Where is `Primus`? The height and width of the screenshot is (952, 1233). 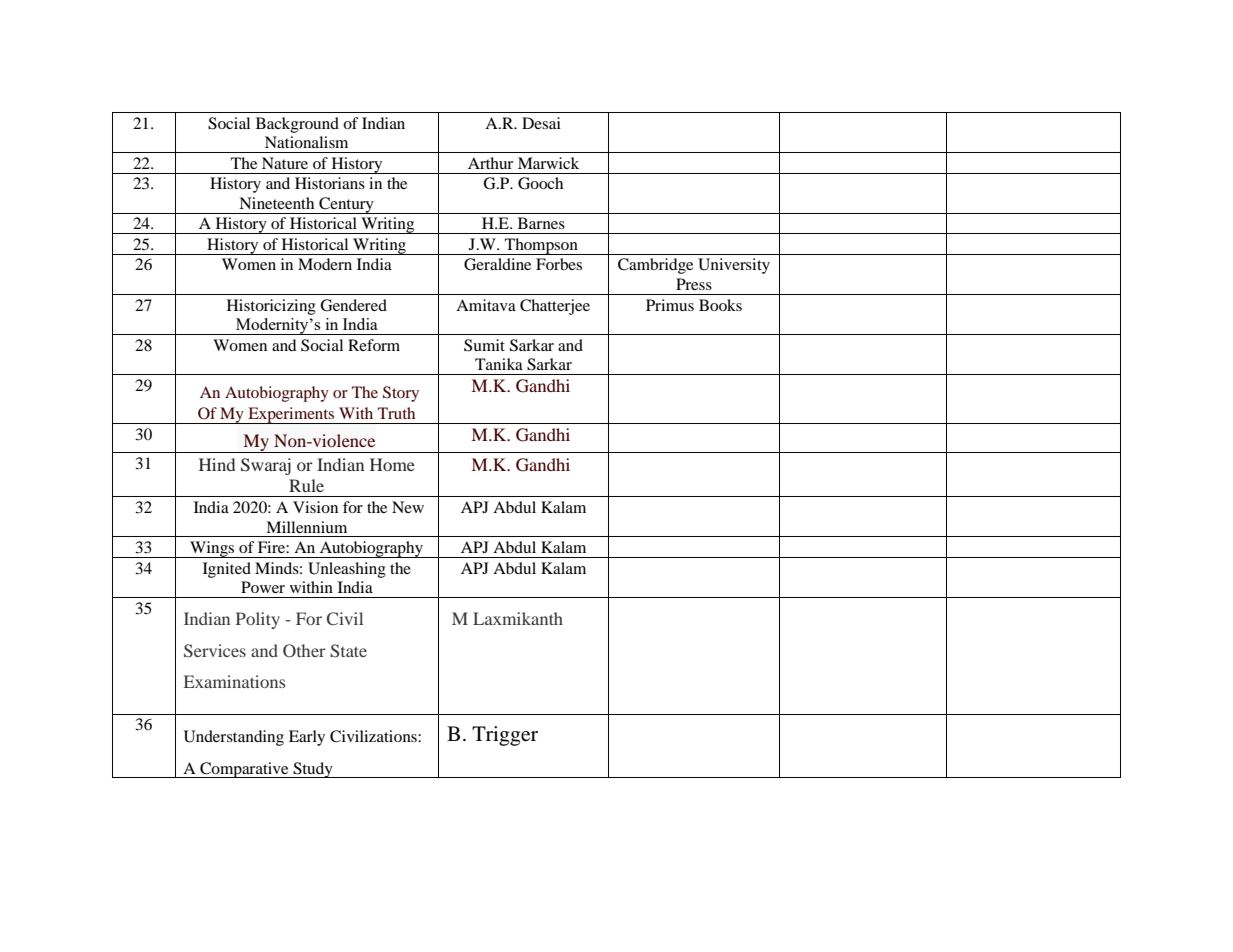
Primus is located at coordinates (670, 305).
